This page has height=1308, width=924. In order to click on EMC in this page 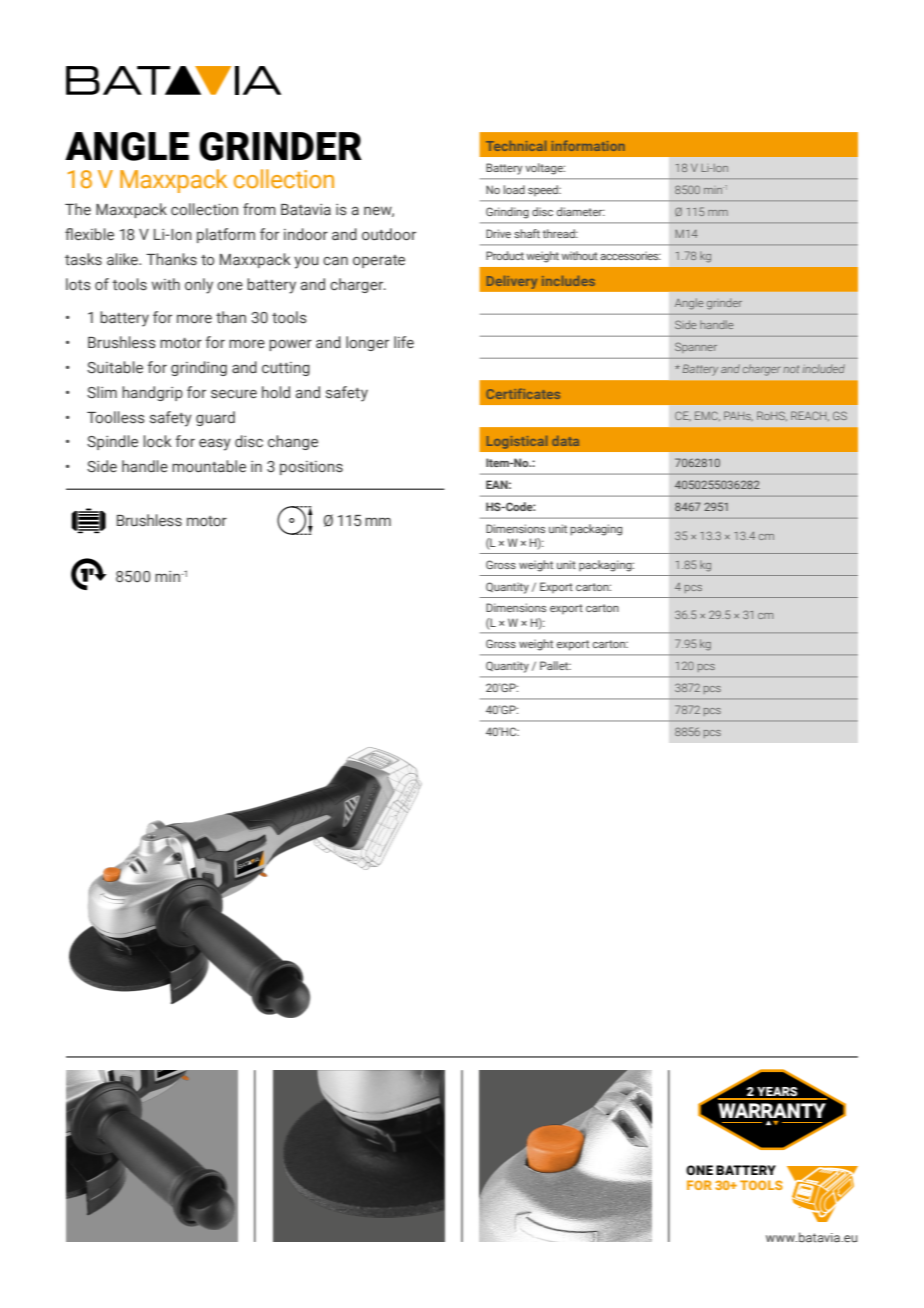, I will do `click(707, 416)`.
